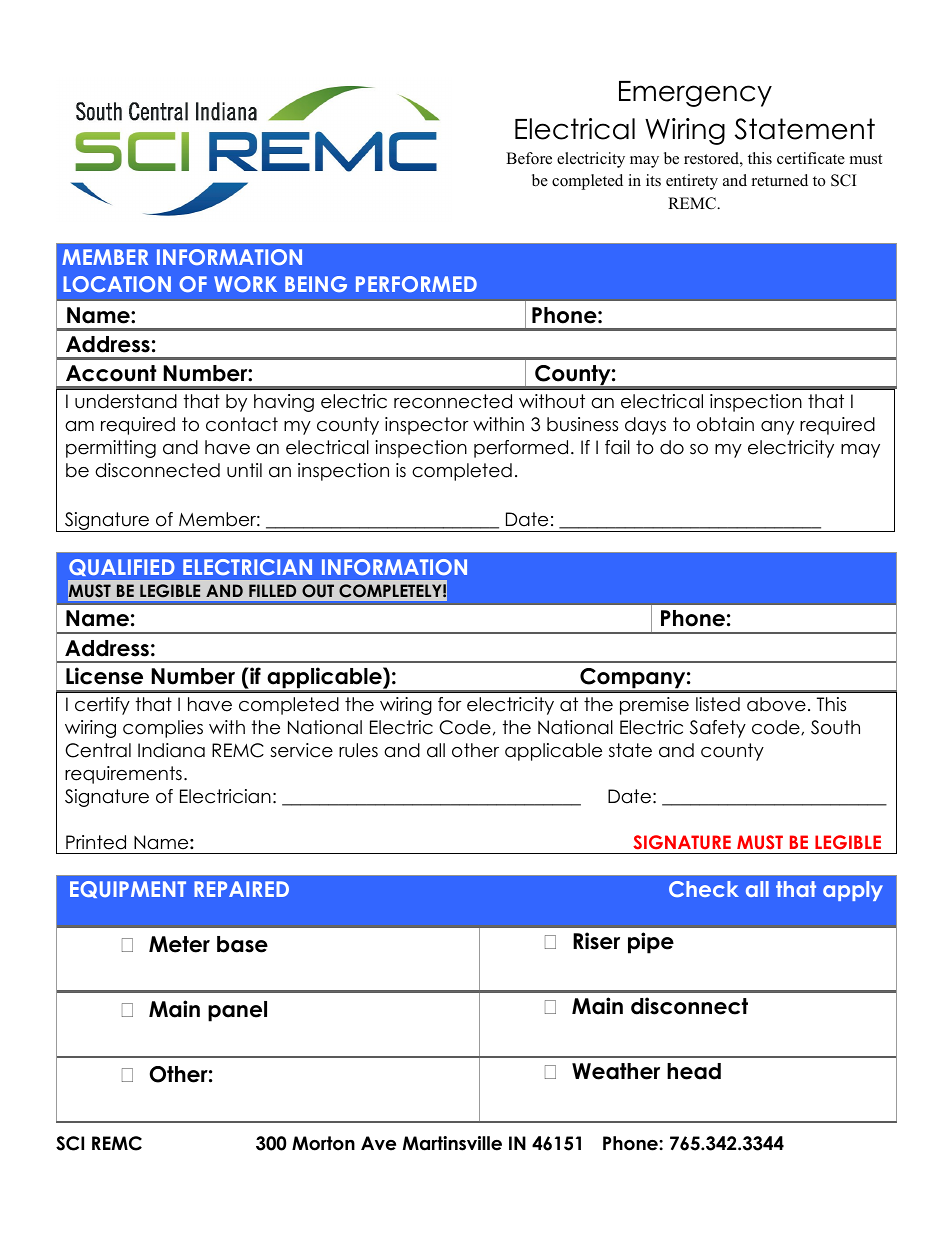 This image has height=1233, width=952. I want to click on Before, so click(529, 158).
